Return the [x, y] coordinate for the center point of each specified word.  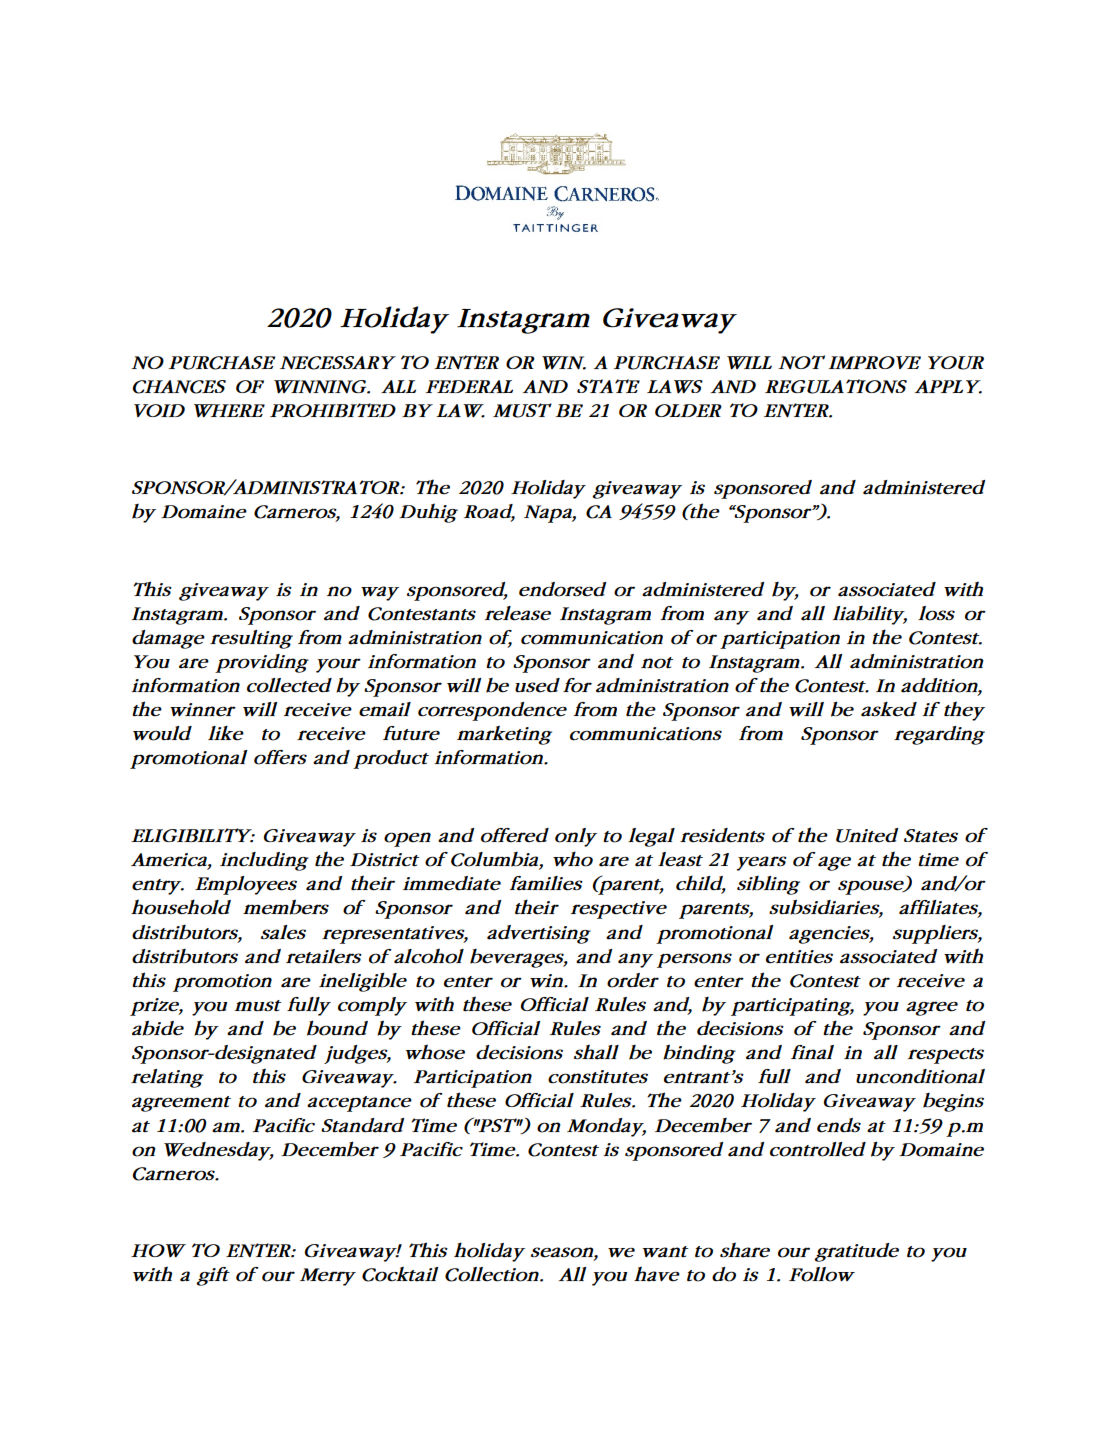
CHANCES [179, 387]
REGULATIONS [836, 386]
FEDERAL [469, 386]
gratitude [856, 1252]
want [665, 1252]
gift [213, 1276]
